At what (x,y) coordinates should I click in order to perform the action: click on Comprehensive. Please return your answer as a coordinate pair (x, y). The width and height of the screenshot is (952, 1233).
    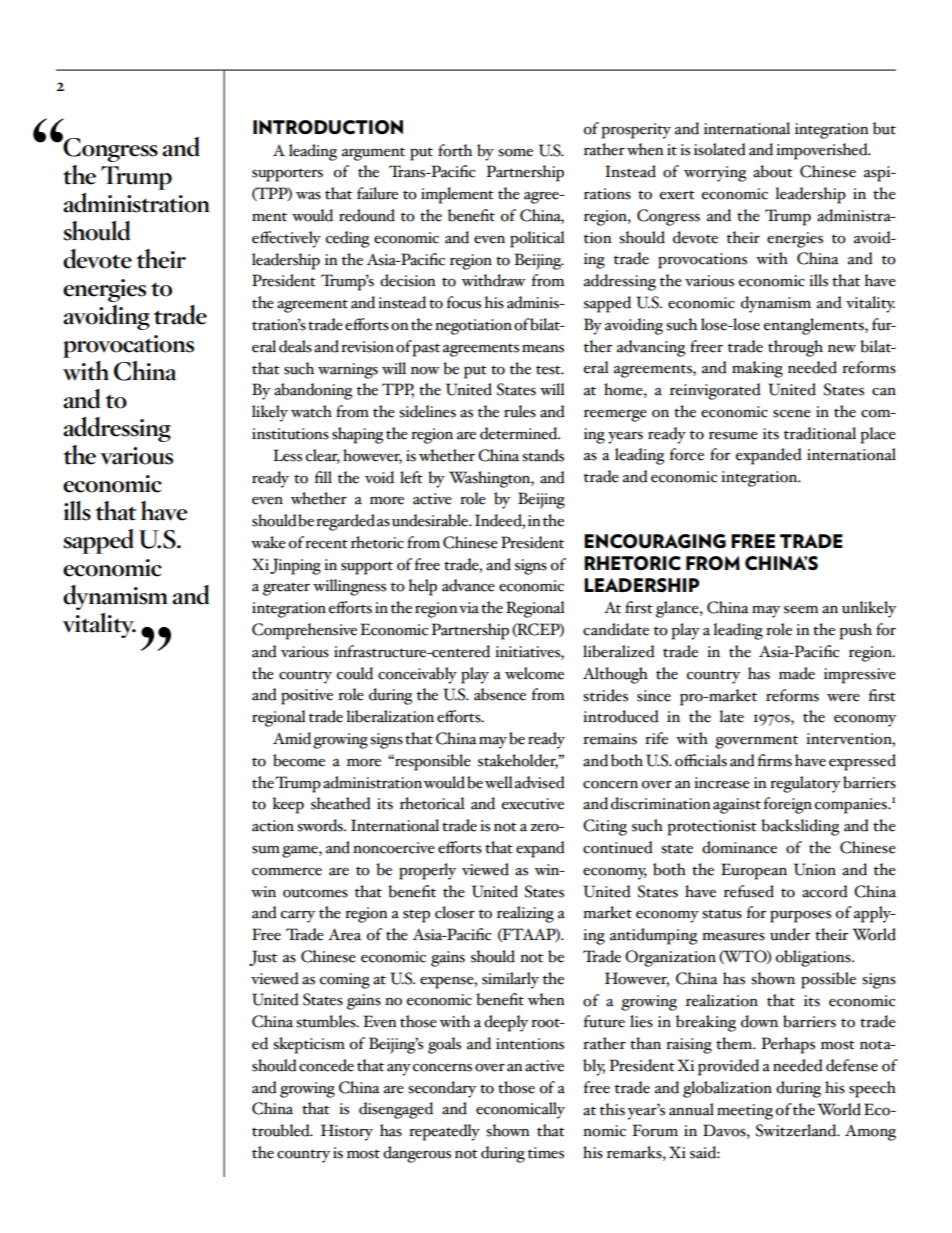
    Looking at the image, I should click on (304, 631).
